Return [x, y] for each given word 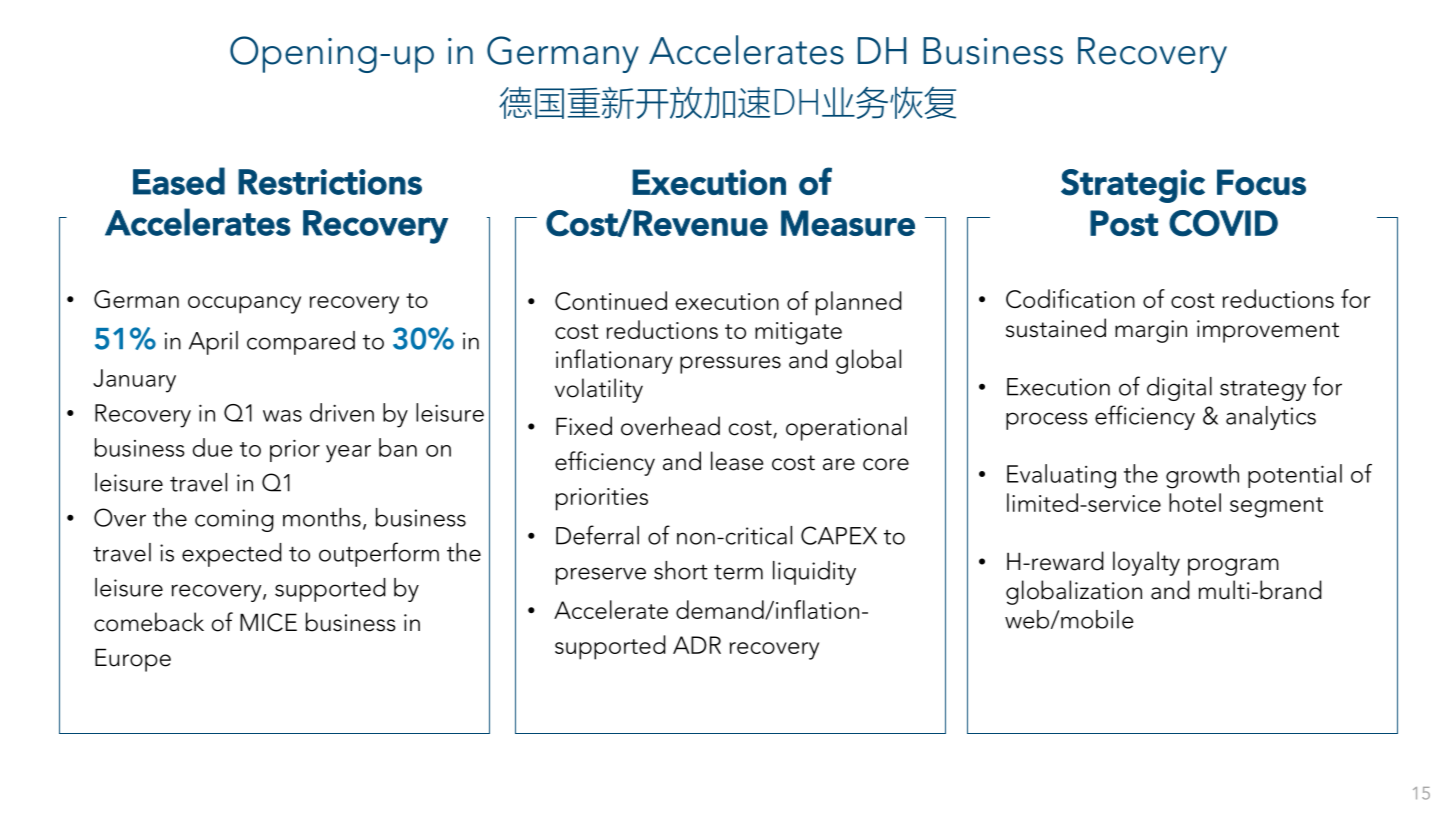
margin [1151, 331]
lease [737, 461]
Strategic [1133, 186]
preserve [601, 576]
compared [301, 343]
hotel [1195, 502]
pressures [730, 365]
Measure [848, 223]
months [322, 517]
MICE [268, 622]
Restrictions [330, 182]
